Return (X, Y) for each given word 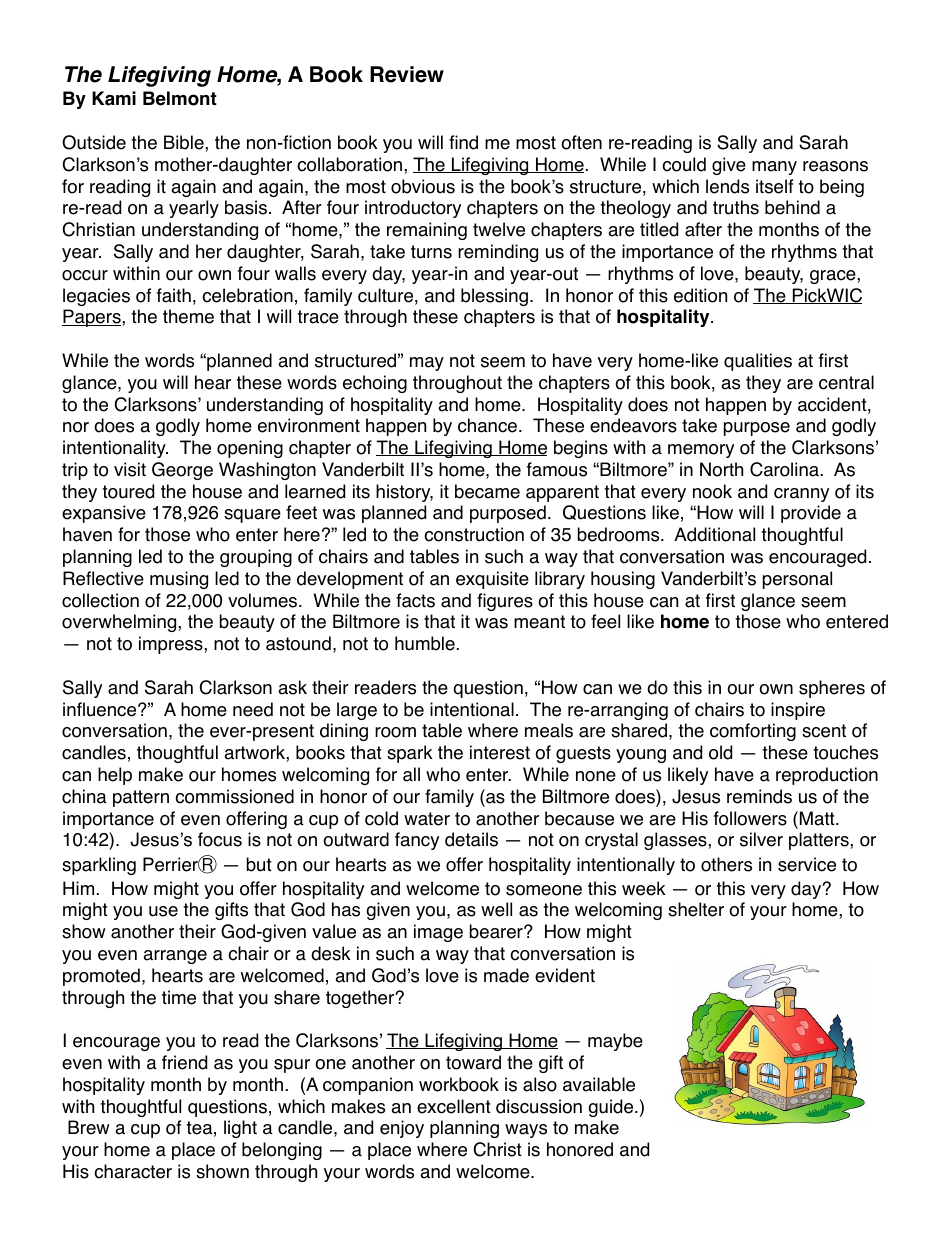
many (774, 168)
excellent (454, 1106)
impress (172, 645)
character (133, 1171)
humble (425, 643)
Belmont (180, 98)
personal (797, 580)
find (463, 142)
